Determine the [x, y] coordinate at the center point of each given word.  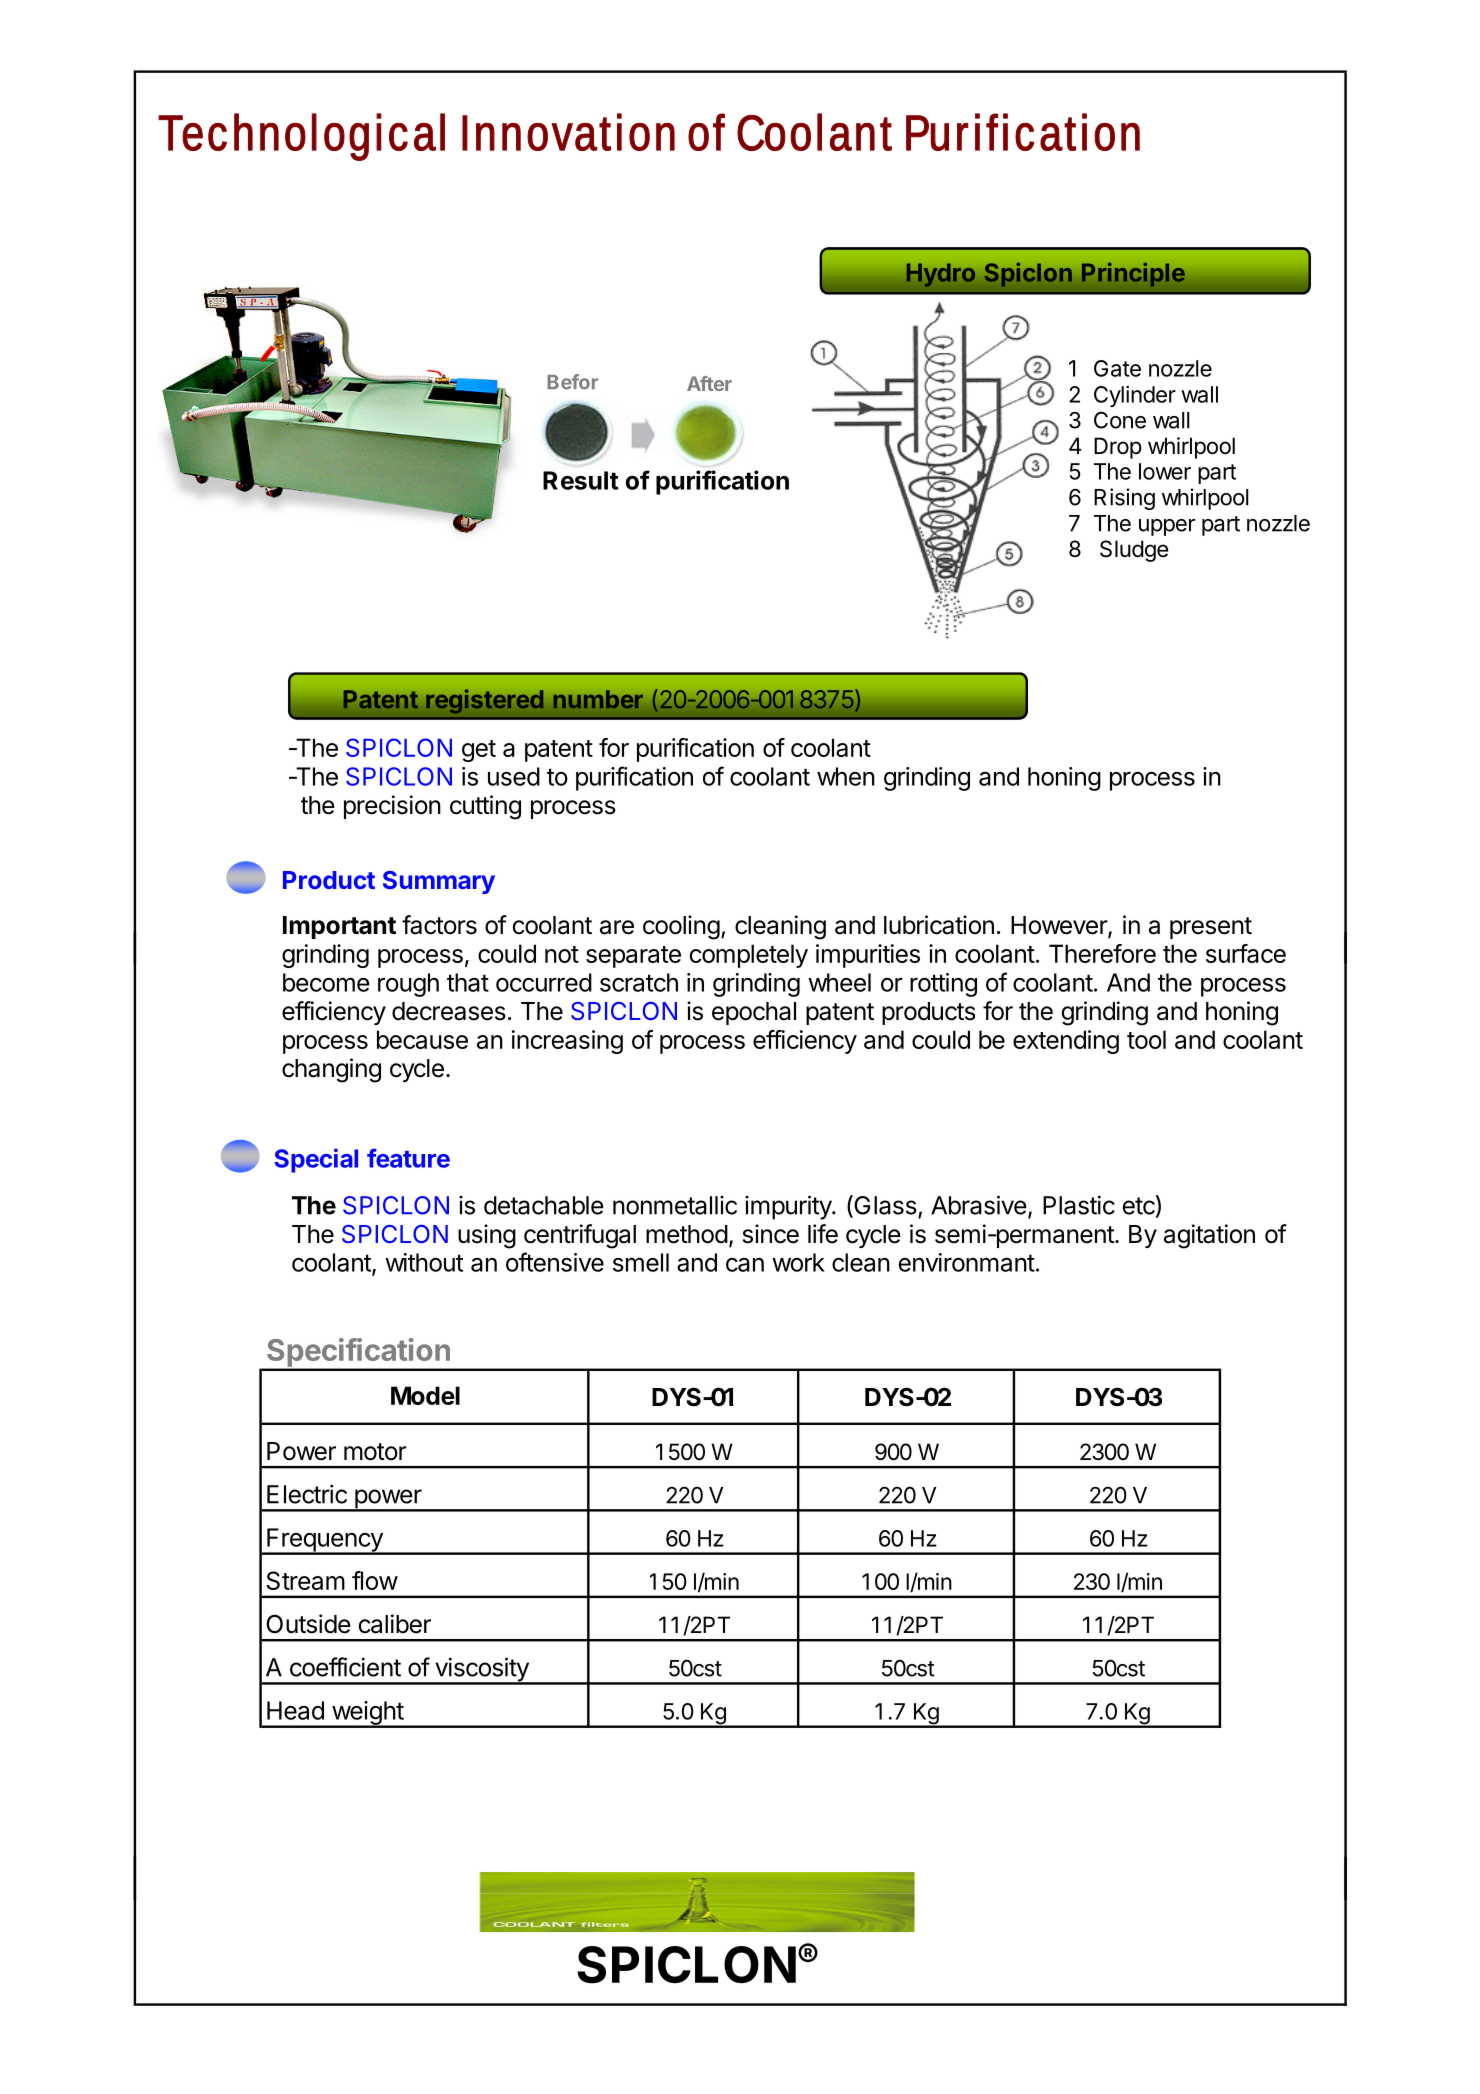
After [709, 383]
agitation [1209, 1236]
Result [581, 480]
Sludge [1134, 551]
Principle [1133, 275]
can [745, 1265]
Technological [301, 137]
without [424, 1262]
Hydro [941, 275]
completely [749, 956]
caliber [394, 1624]
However [1060, 926]
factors [439, 925]
